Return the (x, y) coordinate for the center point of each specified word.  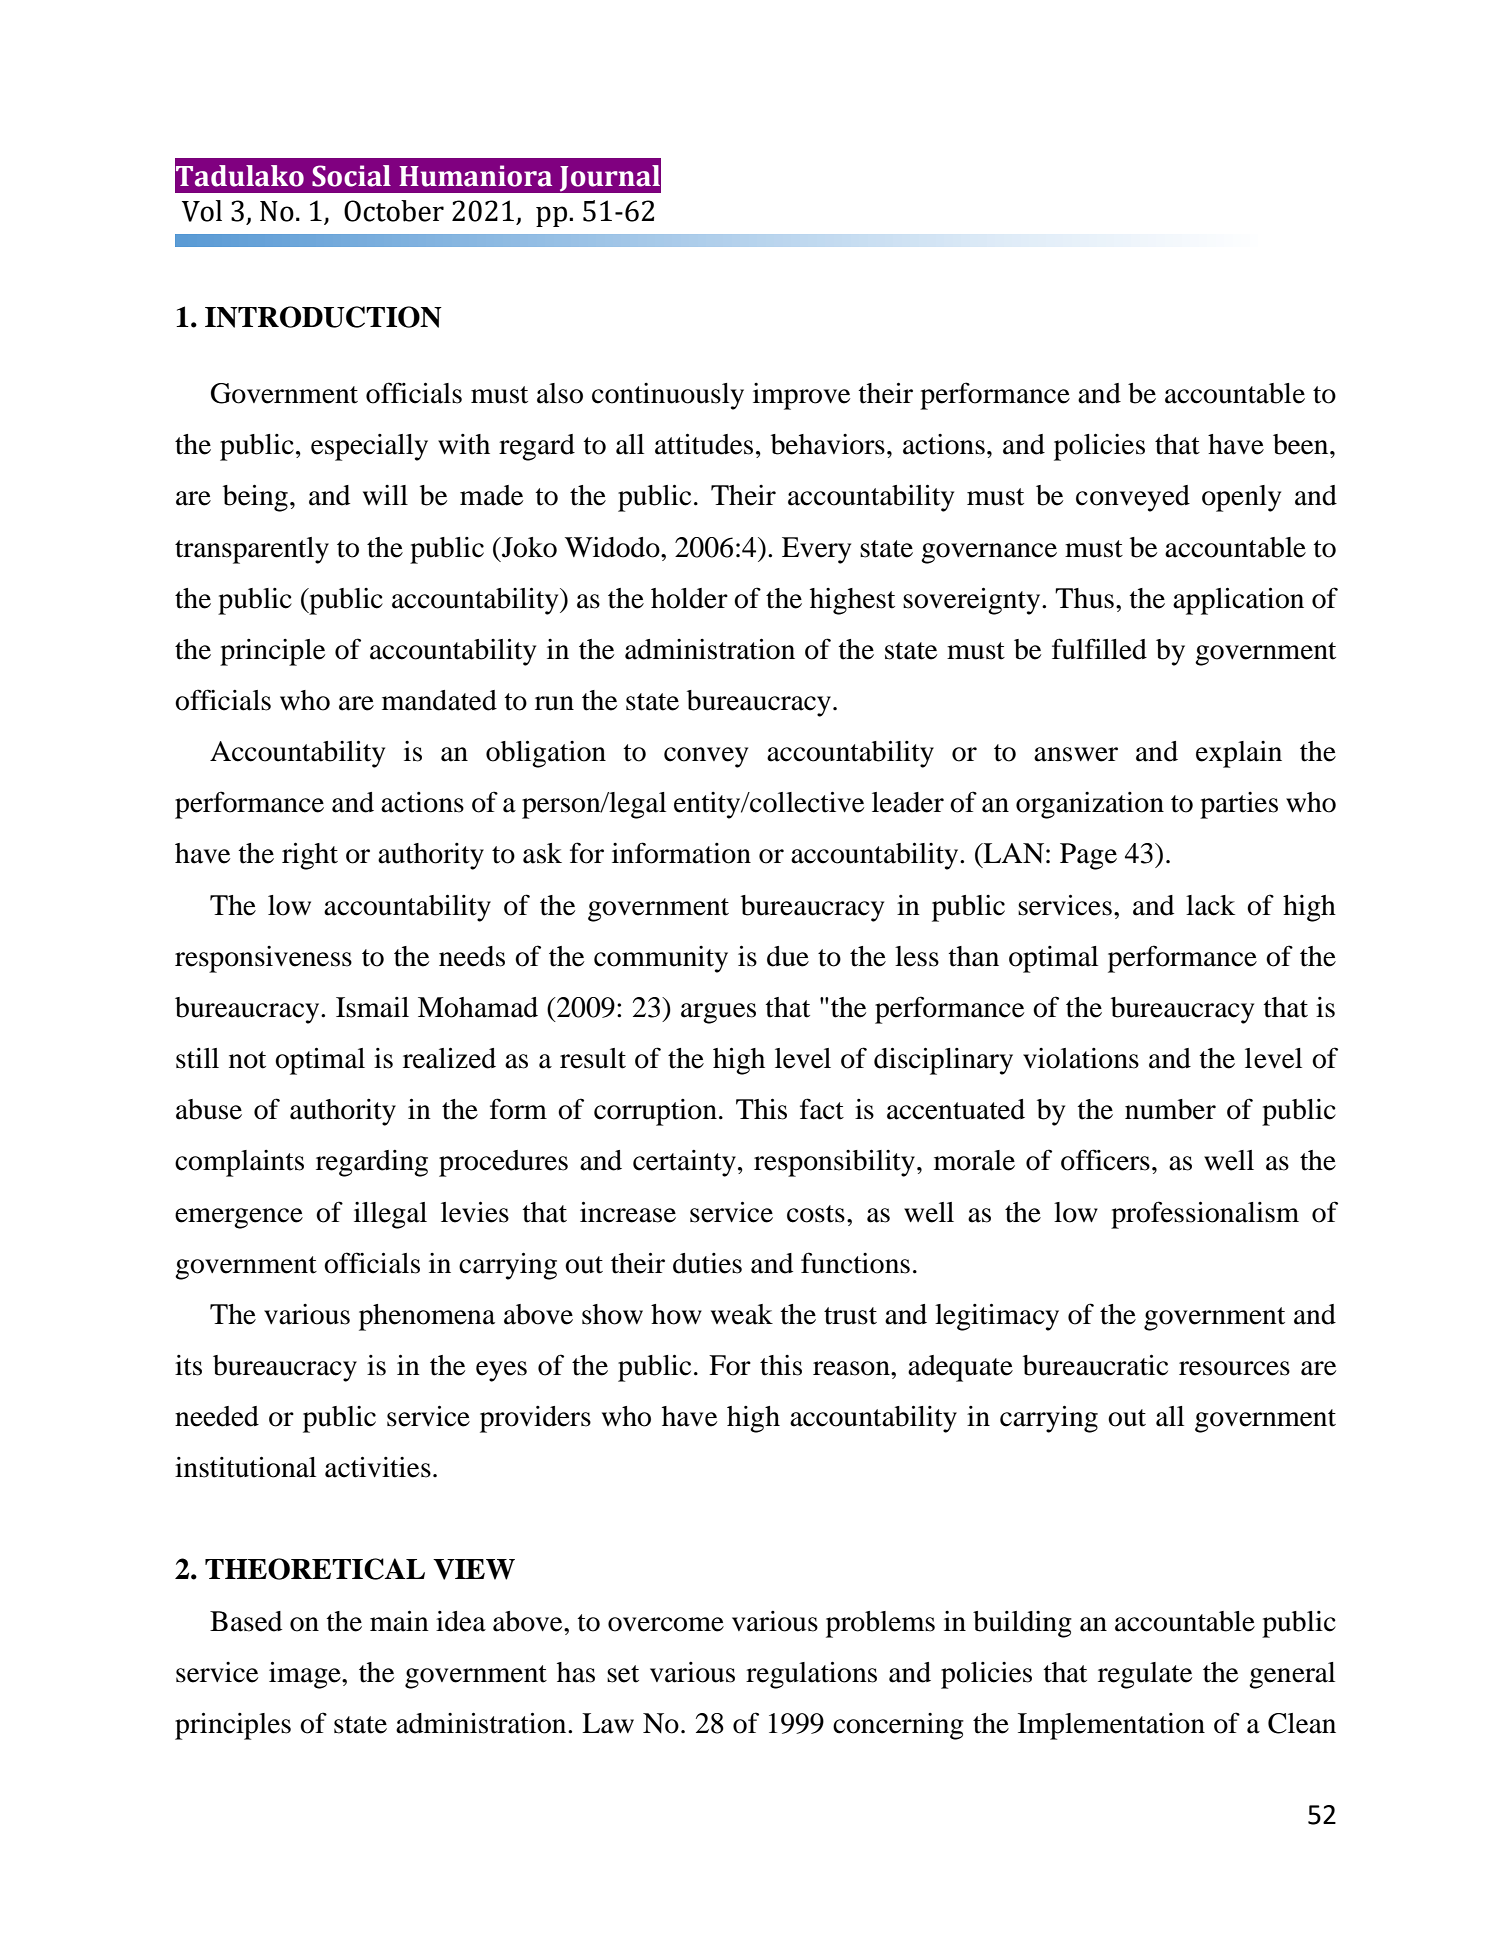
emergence (239, 1218)
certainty (684, 1163)
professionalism (1205, 1215)
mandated (439, 700)
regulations (811, 1675)
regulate (1145, 1675)
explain (1239, 754)
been (1302, 444)
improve (801, 396)
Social (351, 176)
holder (689, 598)
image (306, 1675)
